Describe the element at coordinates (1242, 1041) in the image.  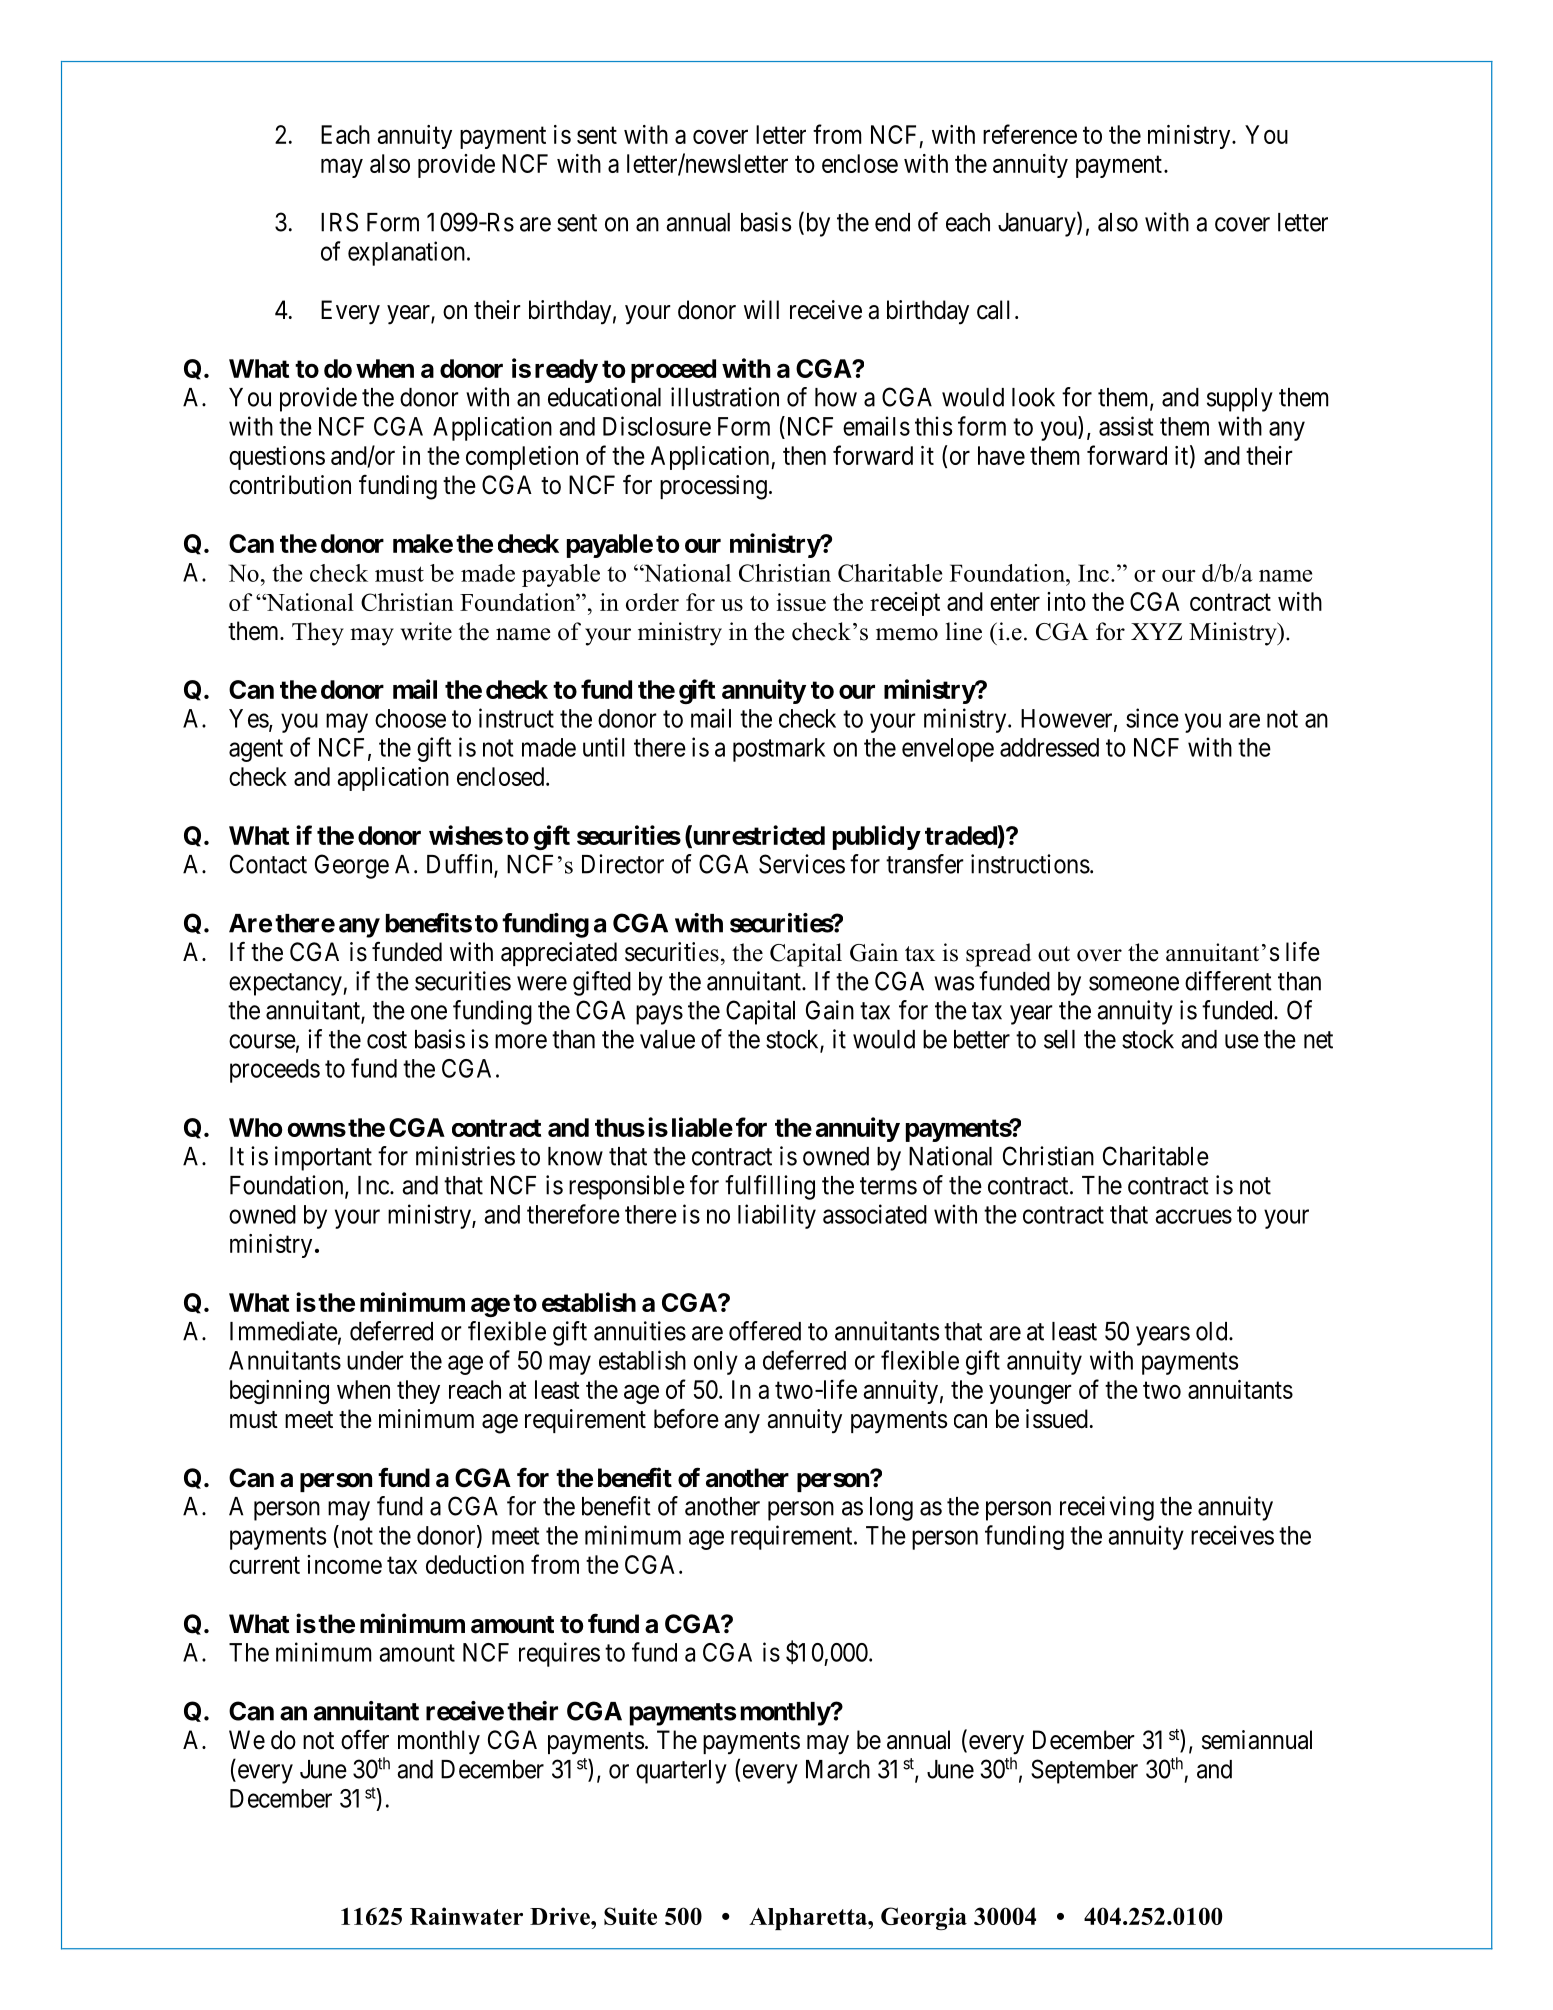
I see `use` at that location.
